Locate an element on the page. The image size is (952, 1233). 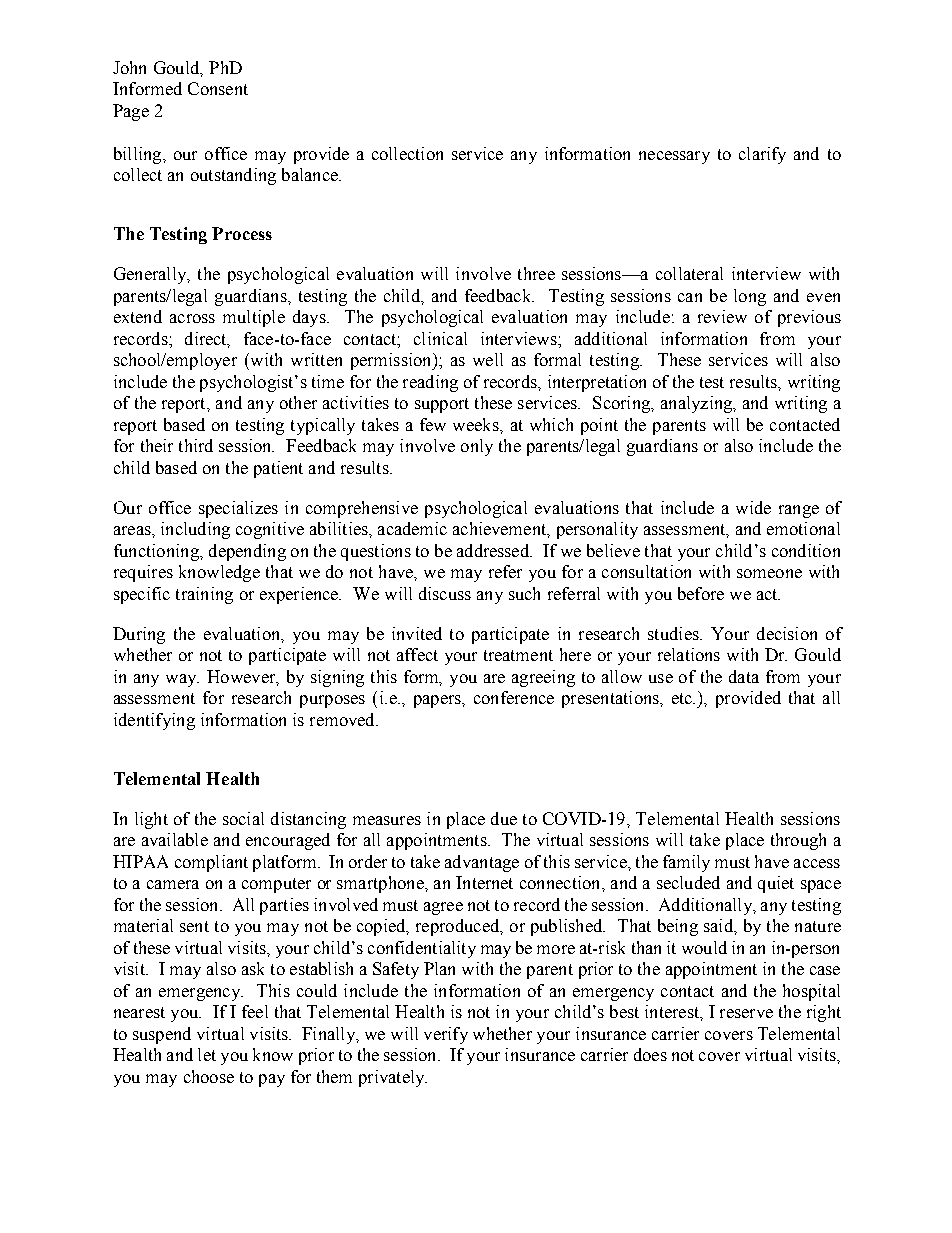
balance is located at coordinates (311, 174).
